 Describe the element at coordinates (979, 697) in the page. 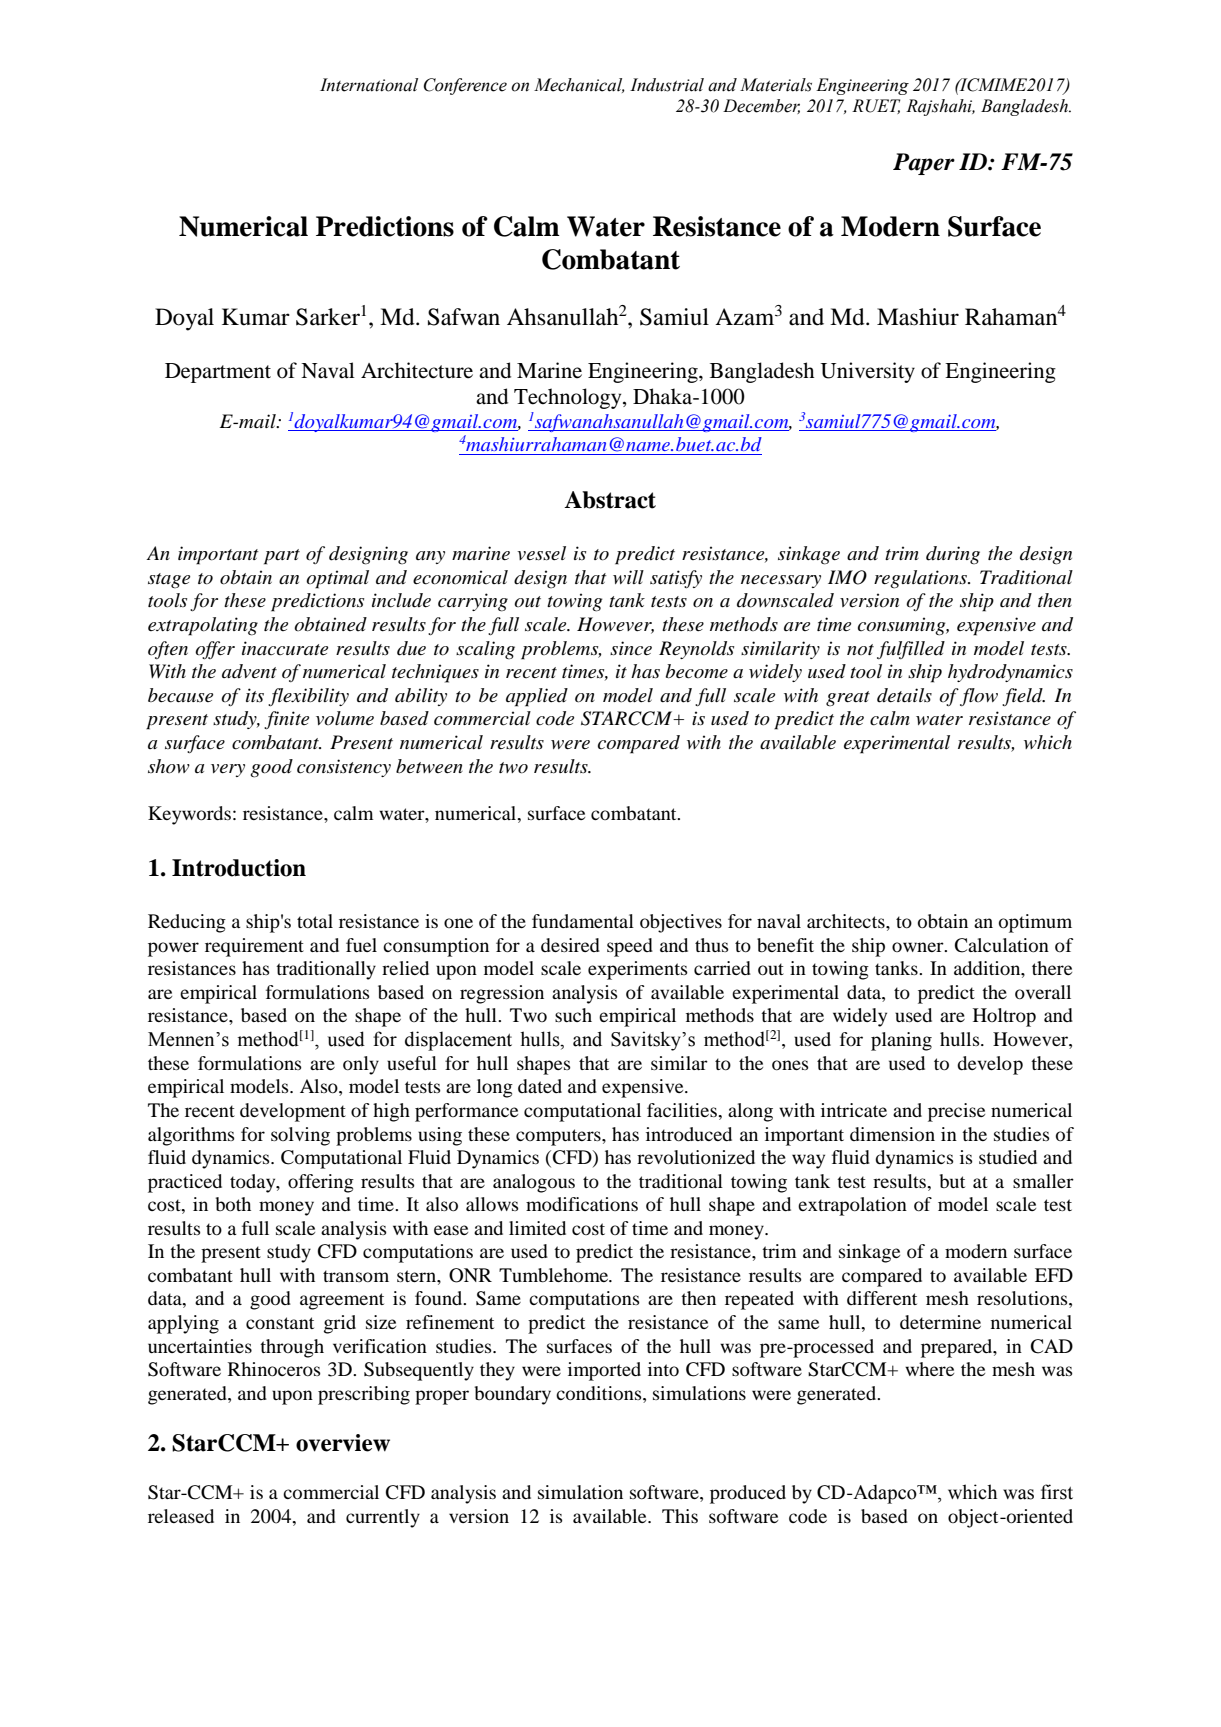

I see `flow` at that location.
